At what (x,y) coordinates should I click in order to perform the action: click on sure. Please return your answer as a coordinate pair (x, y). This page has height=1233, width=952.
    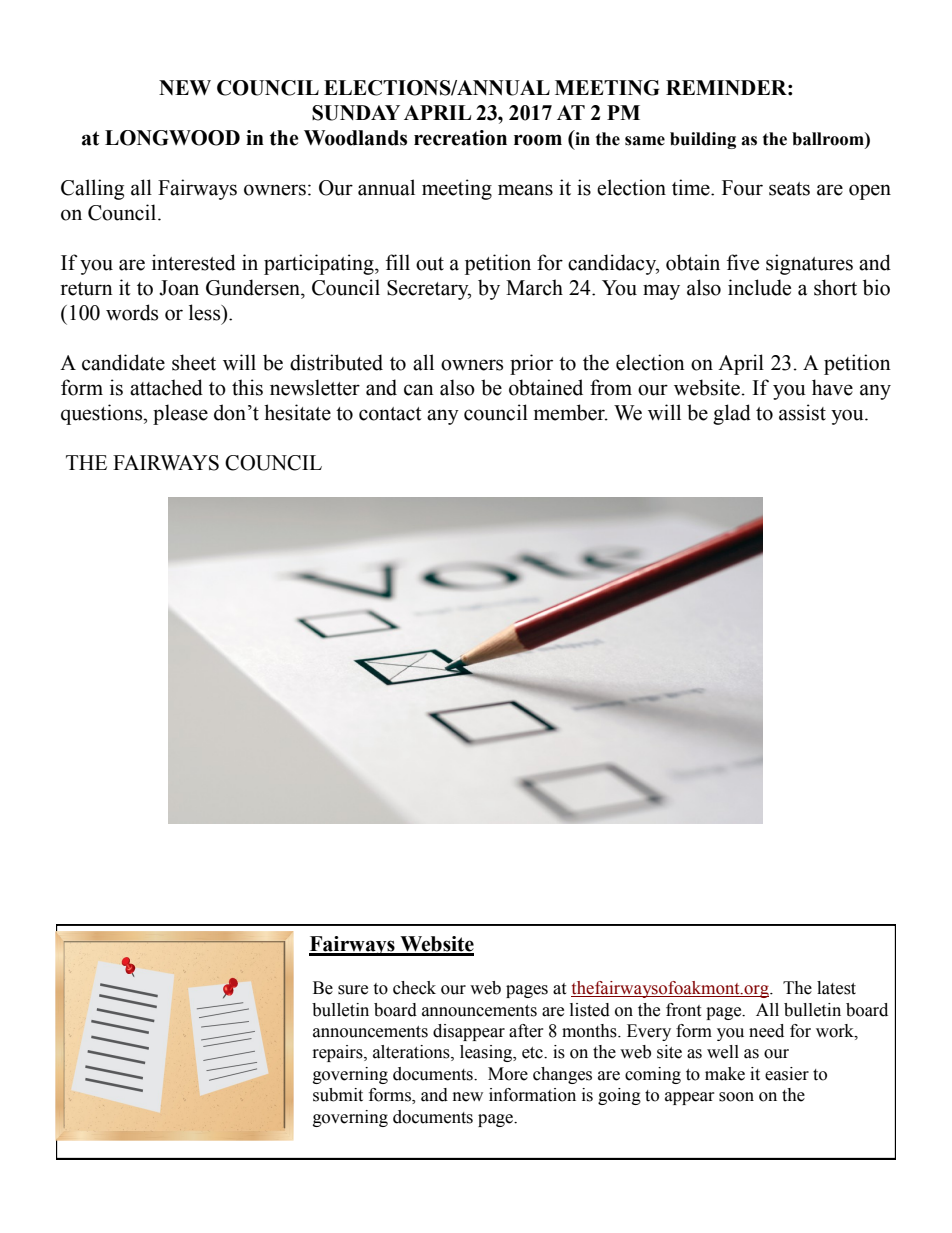
    Looking at the image, I should click on (353, 990).
